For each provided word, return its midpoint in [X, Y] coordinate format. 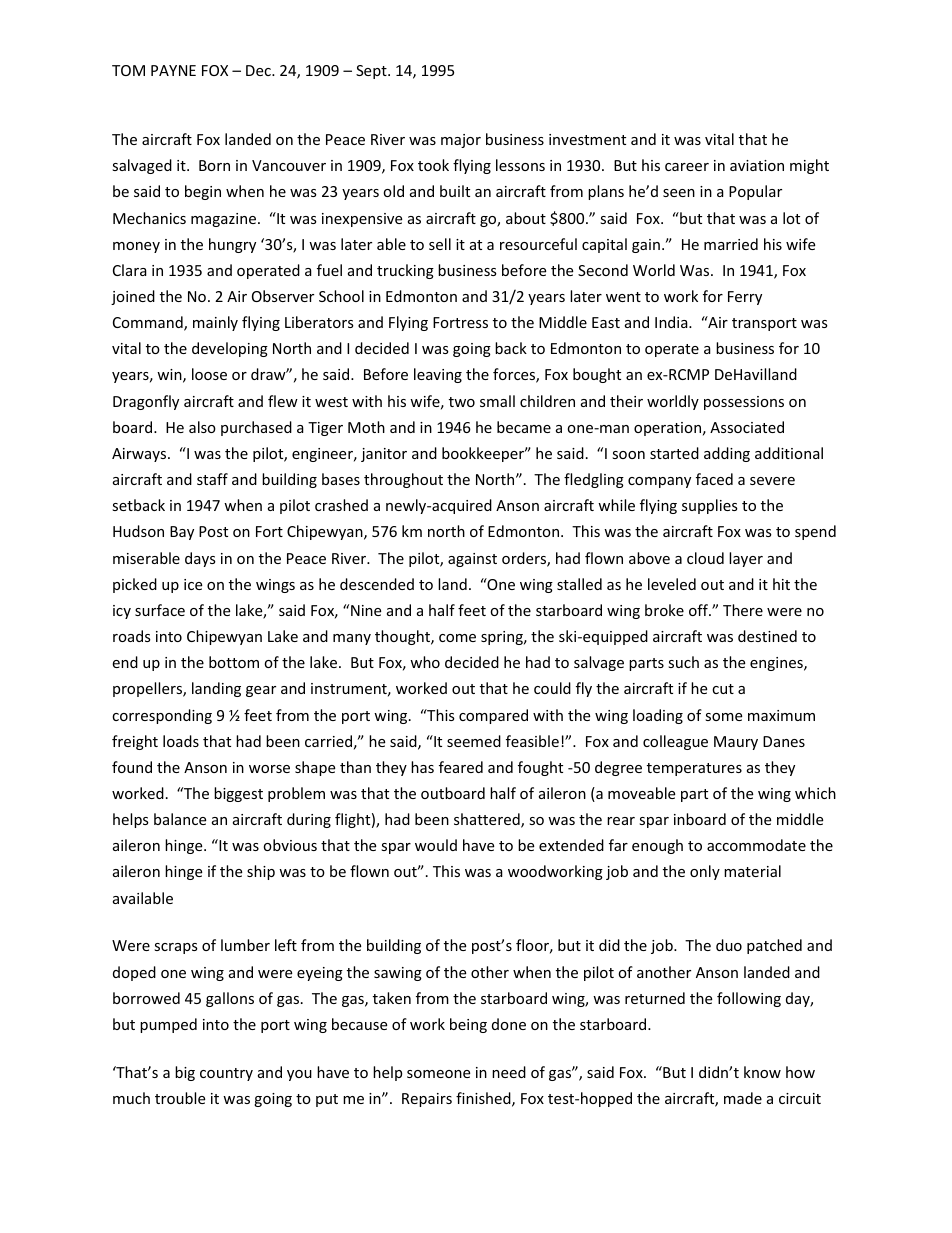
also [202, 427]
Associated [747, 427]
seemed [474, 741]
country [226, 1074]
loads [181, 741]
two [462, 402]
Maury [736, 743]
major [461, 141]
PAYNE [173, 70]
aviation [757, 165]
